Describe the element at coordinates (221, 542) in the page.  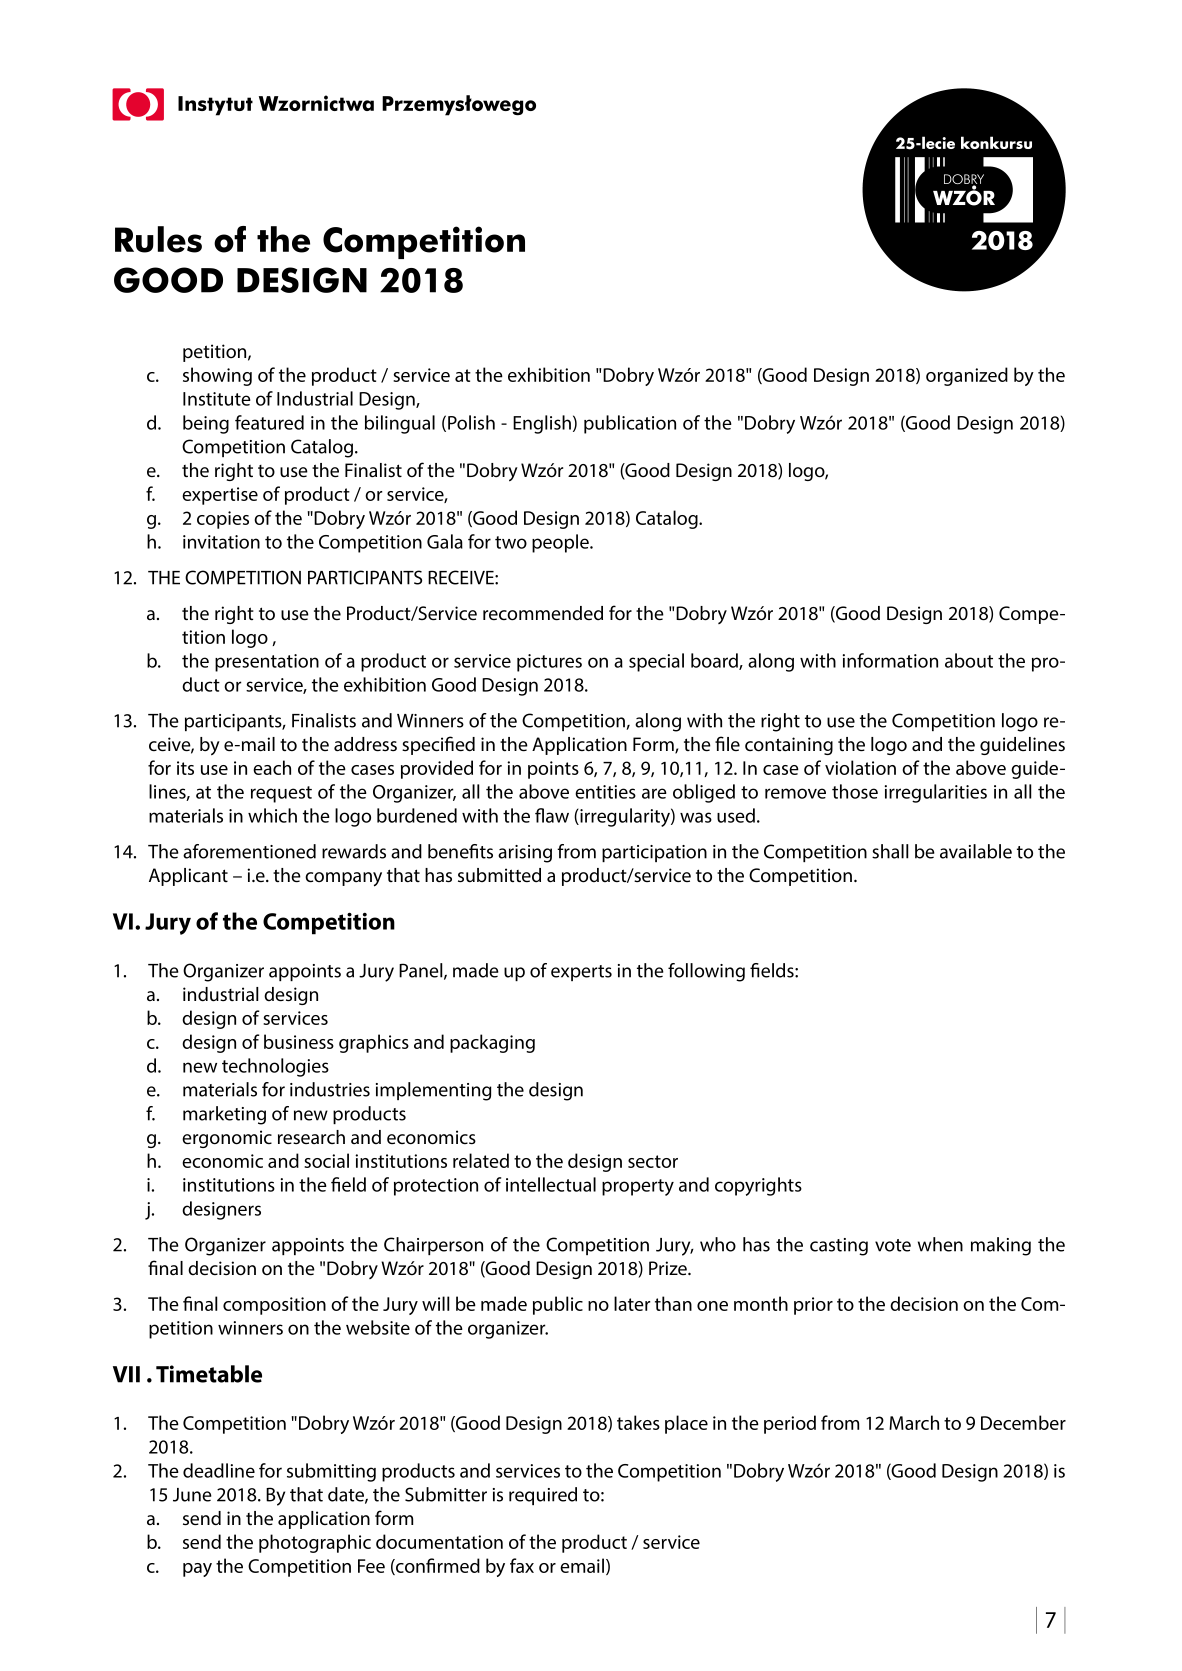
I see `invitation` at that location.
